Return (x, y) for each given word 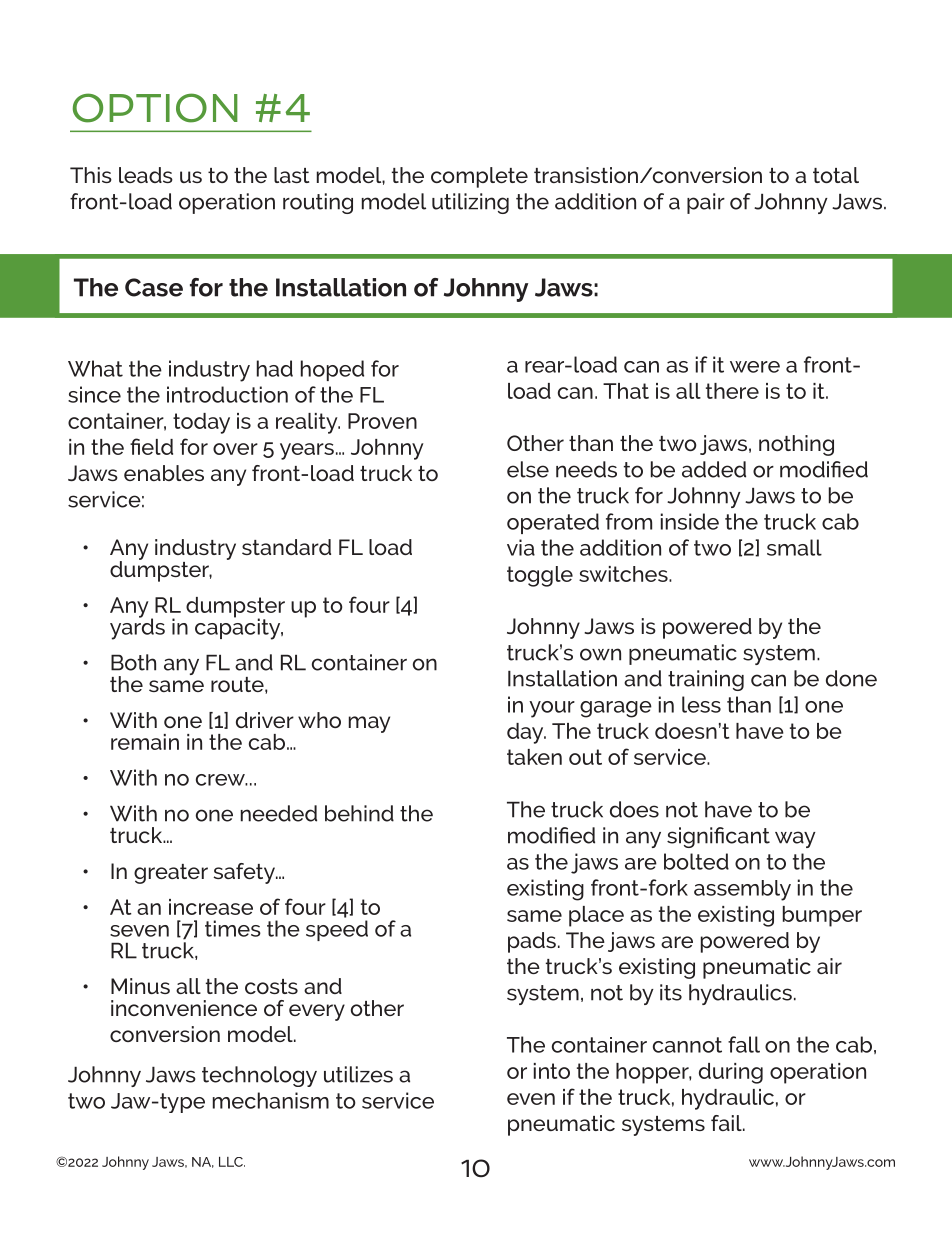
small (794, 547)
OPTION (155, 108)
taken (534, 757)
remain (145, 742)
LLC (232, 1162)
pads (532, 942)
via (521, 547)
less (701, 704)
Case (154, 287)
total (836, 175)
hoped (332, 370)
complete (479, 177)
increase (211, 907)
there (732, 391)
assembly (742, 890)
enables (164, 473)
